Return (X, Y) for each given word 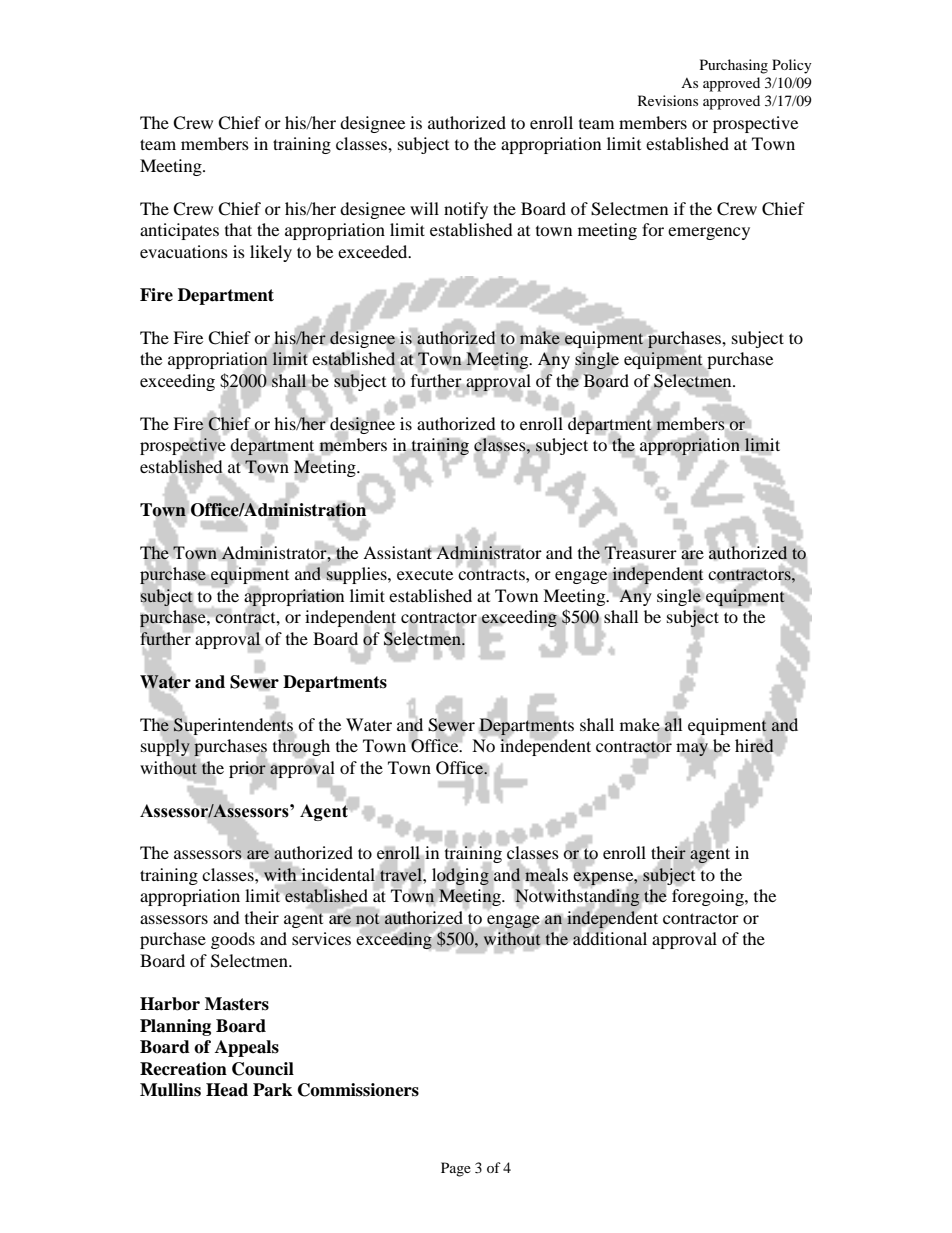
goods (233, 940)
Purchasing (734, 66)
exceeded (374, 251)
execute (425, 574)
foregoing (709, 897)
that (238, 229)
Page (456, 1169)
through (301, 747)
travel (402, 874)
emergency (709, 233)
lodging (460, 877)
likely (271, 253)
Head (227, 1090)
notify (466, 210)
